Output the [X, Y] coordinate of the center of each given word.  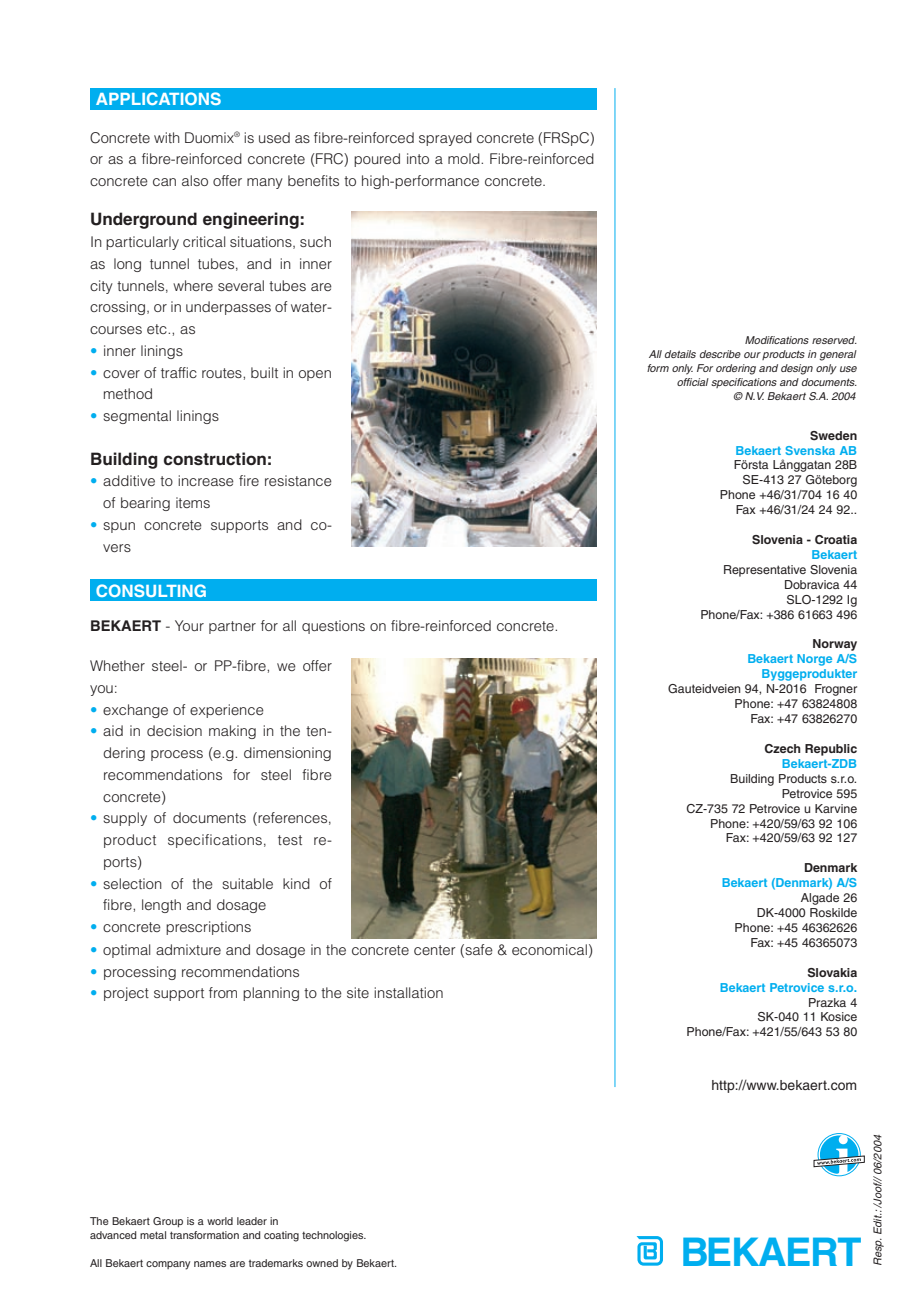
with [167, 137]
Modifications [777, 340]
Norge [814, 660]
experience [227, 711]
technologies [334, 1236]
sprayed [445, 139]
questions [333, 627]
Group [168, 1222]
